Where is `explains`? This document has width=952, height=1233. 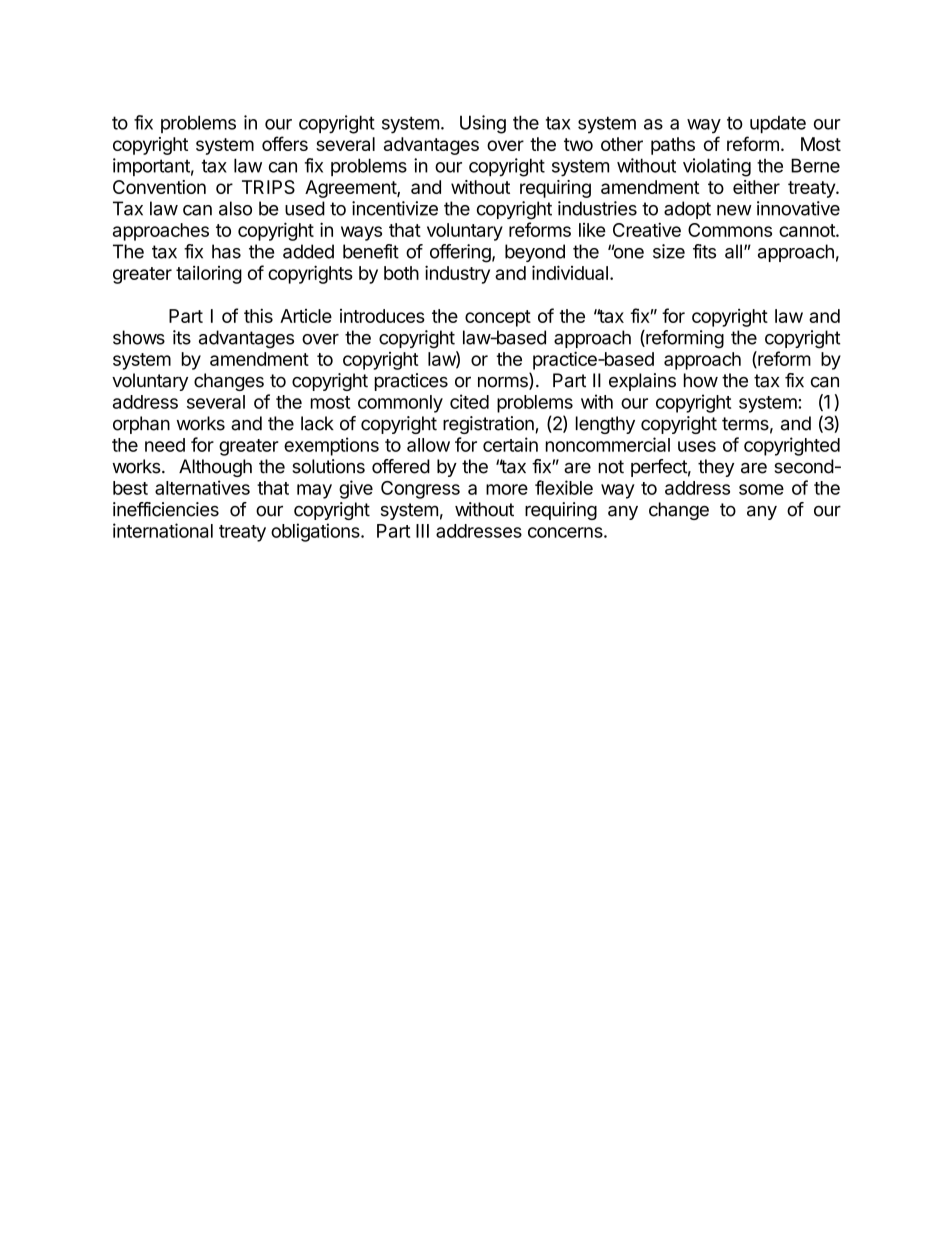
explains is located at coordinates (642, 382).
